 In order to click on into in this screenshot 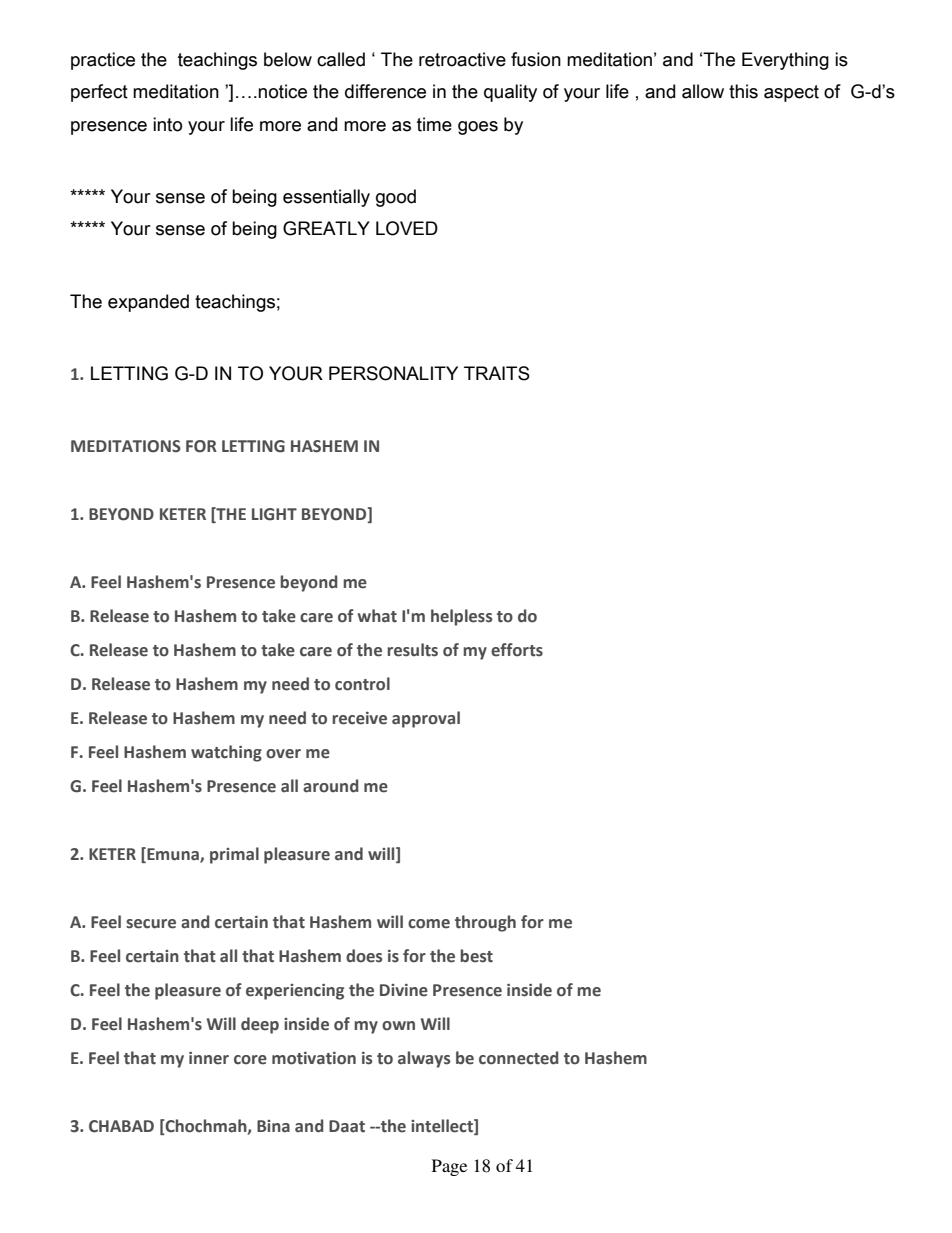, I will do `click(167, 124)`.
